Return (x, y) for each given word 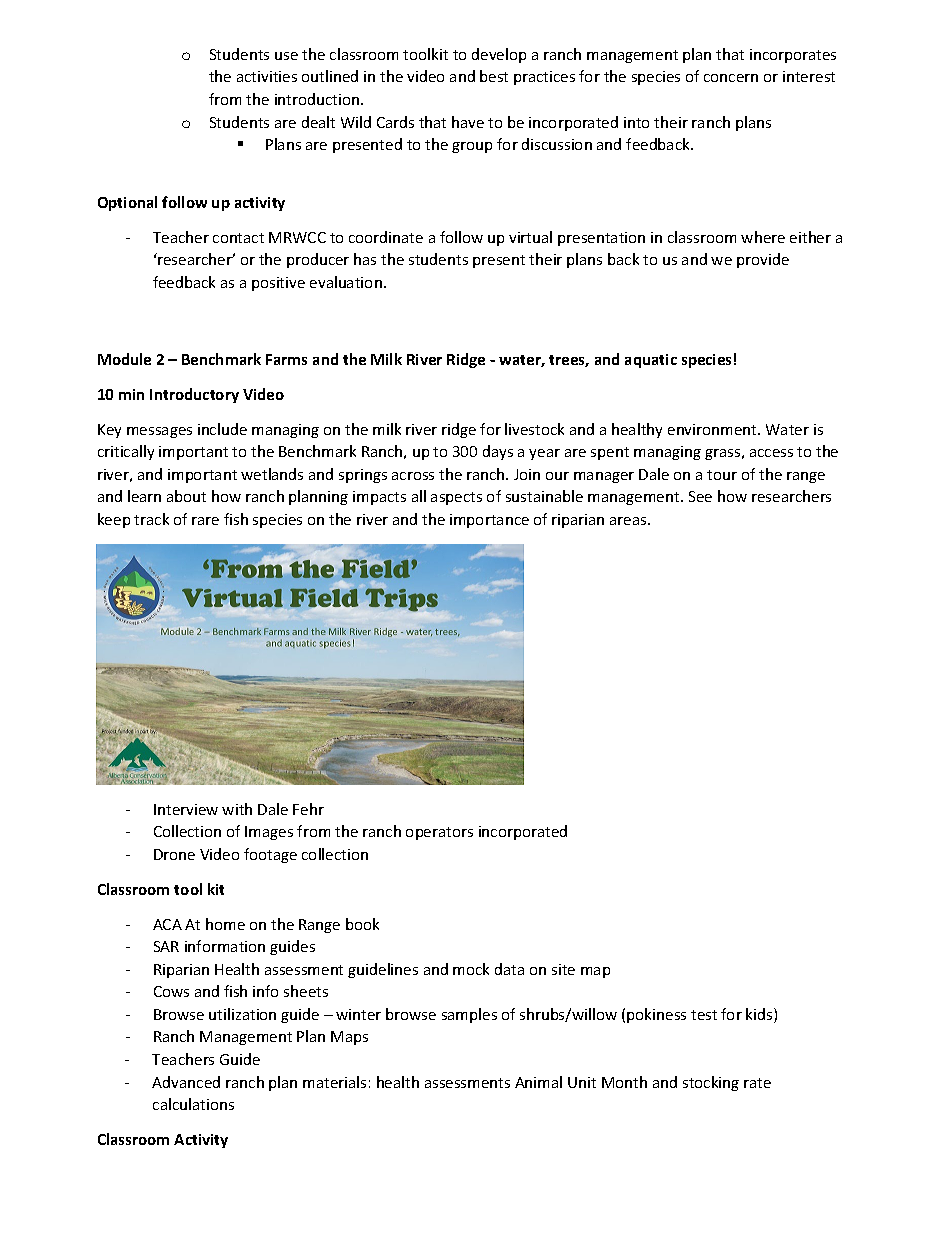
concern (731, 78)
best (494, 76)
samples (469, 1015)
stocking (711, 1083)
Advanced (186, 1082)
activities (267, 76)
